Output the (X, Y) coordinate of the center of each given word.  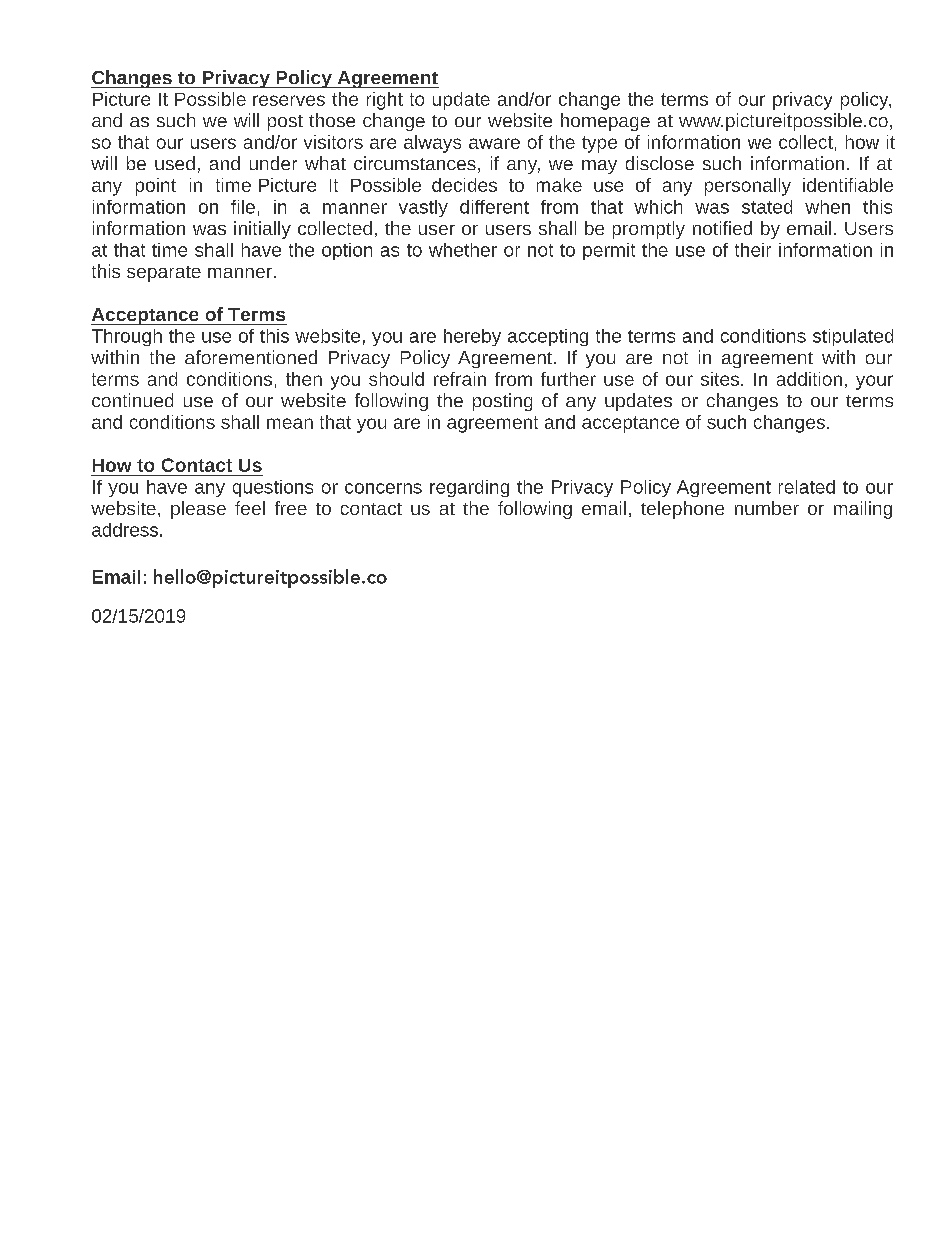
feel (250, 508)
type (599, 144)
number (767, 508)
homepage (605, 122)
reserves (289, 100)
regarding (469, 488)
